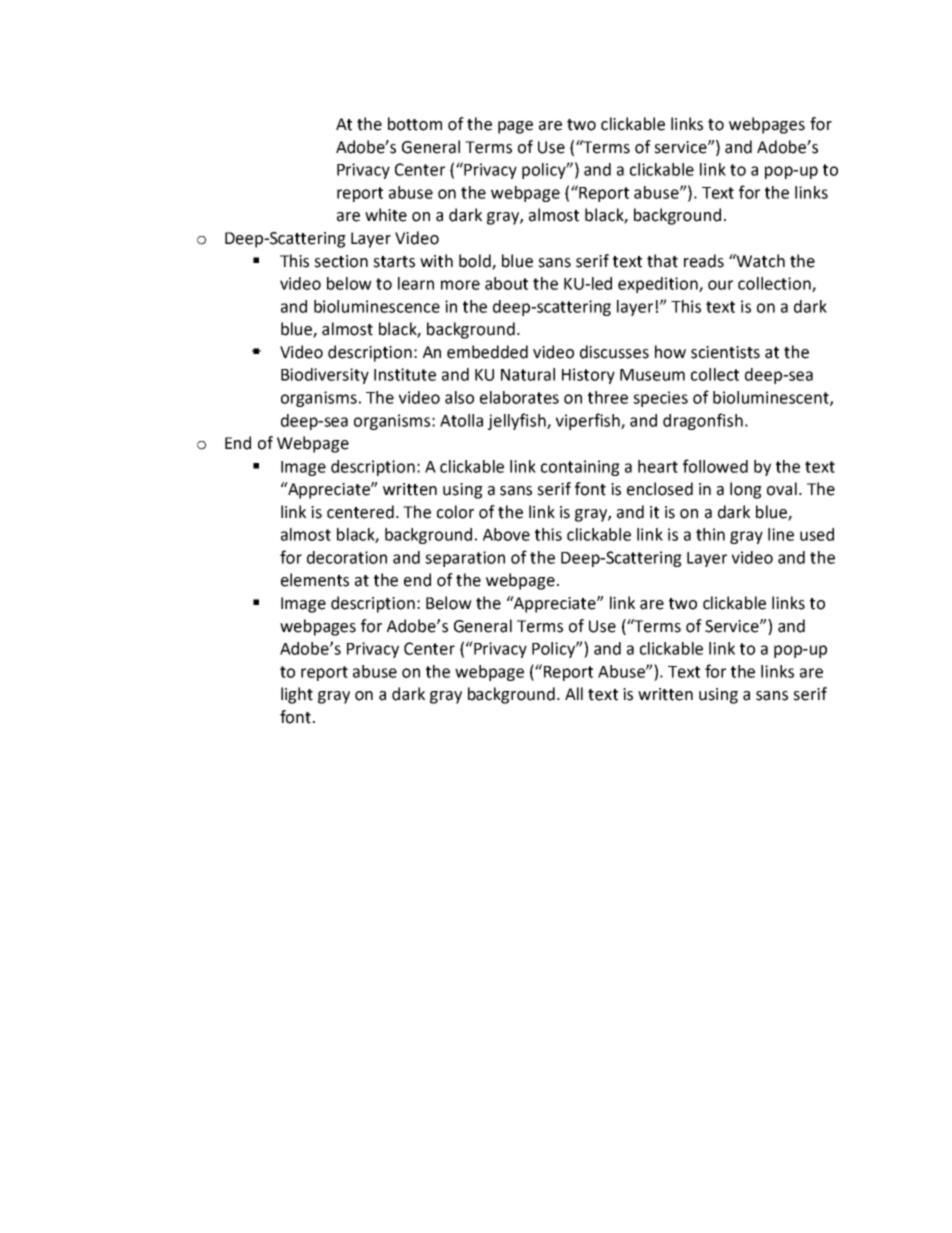 This document has width=952, height=1233. I want to click on color, so click(455, 512).
